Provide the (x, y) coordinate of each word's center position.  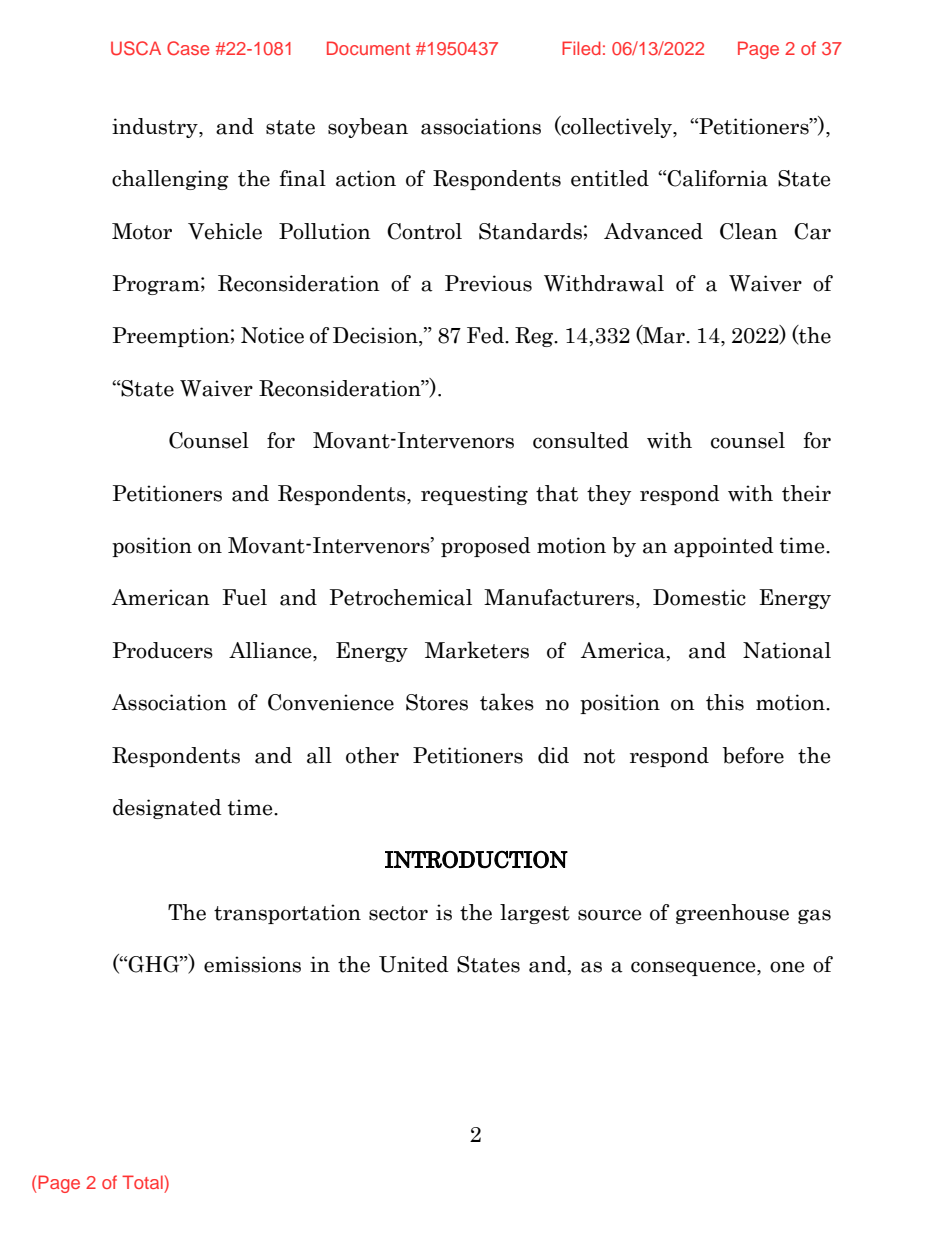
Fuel (244, 597)
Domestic (699, 597)
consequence (694, 968)
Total (143, 1182)
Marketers (477, 650)
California (717, 178)
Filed (581, 48)
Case (188, 48)
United (414, 964)
